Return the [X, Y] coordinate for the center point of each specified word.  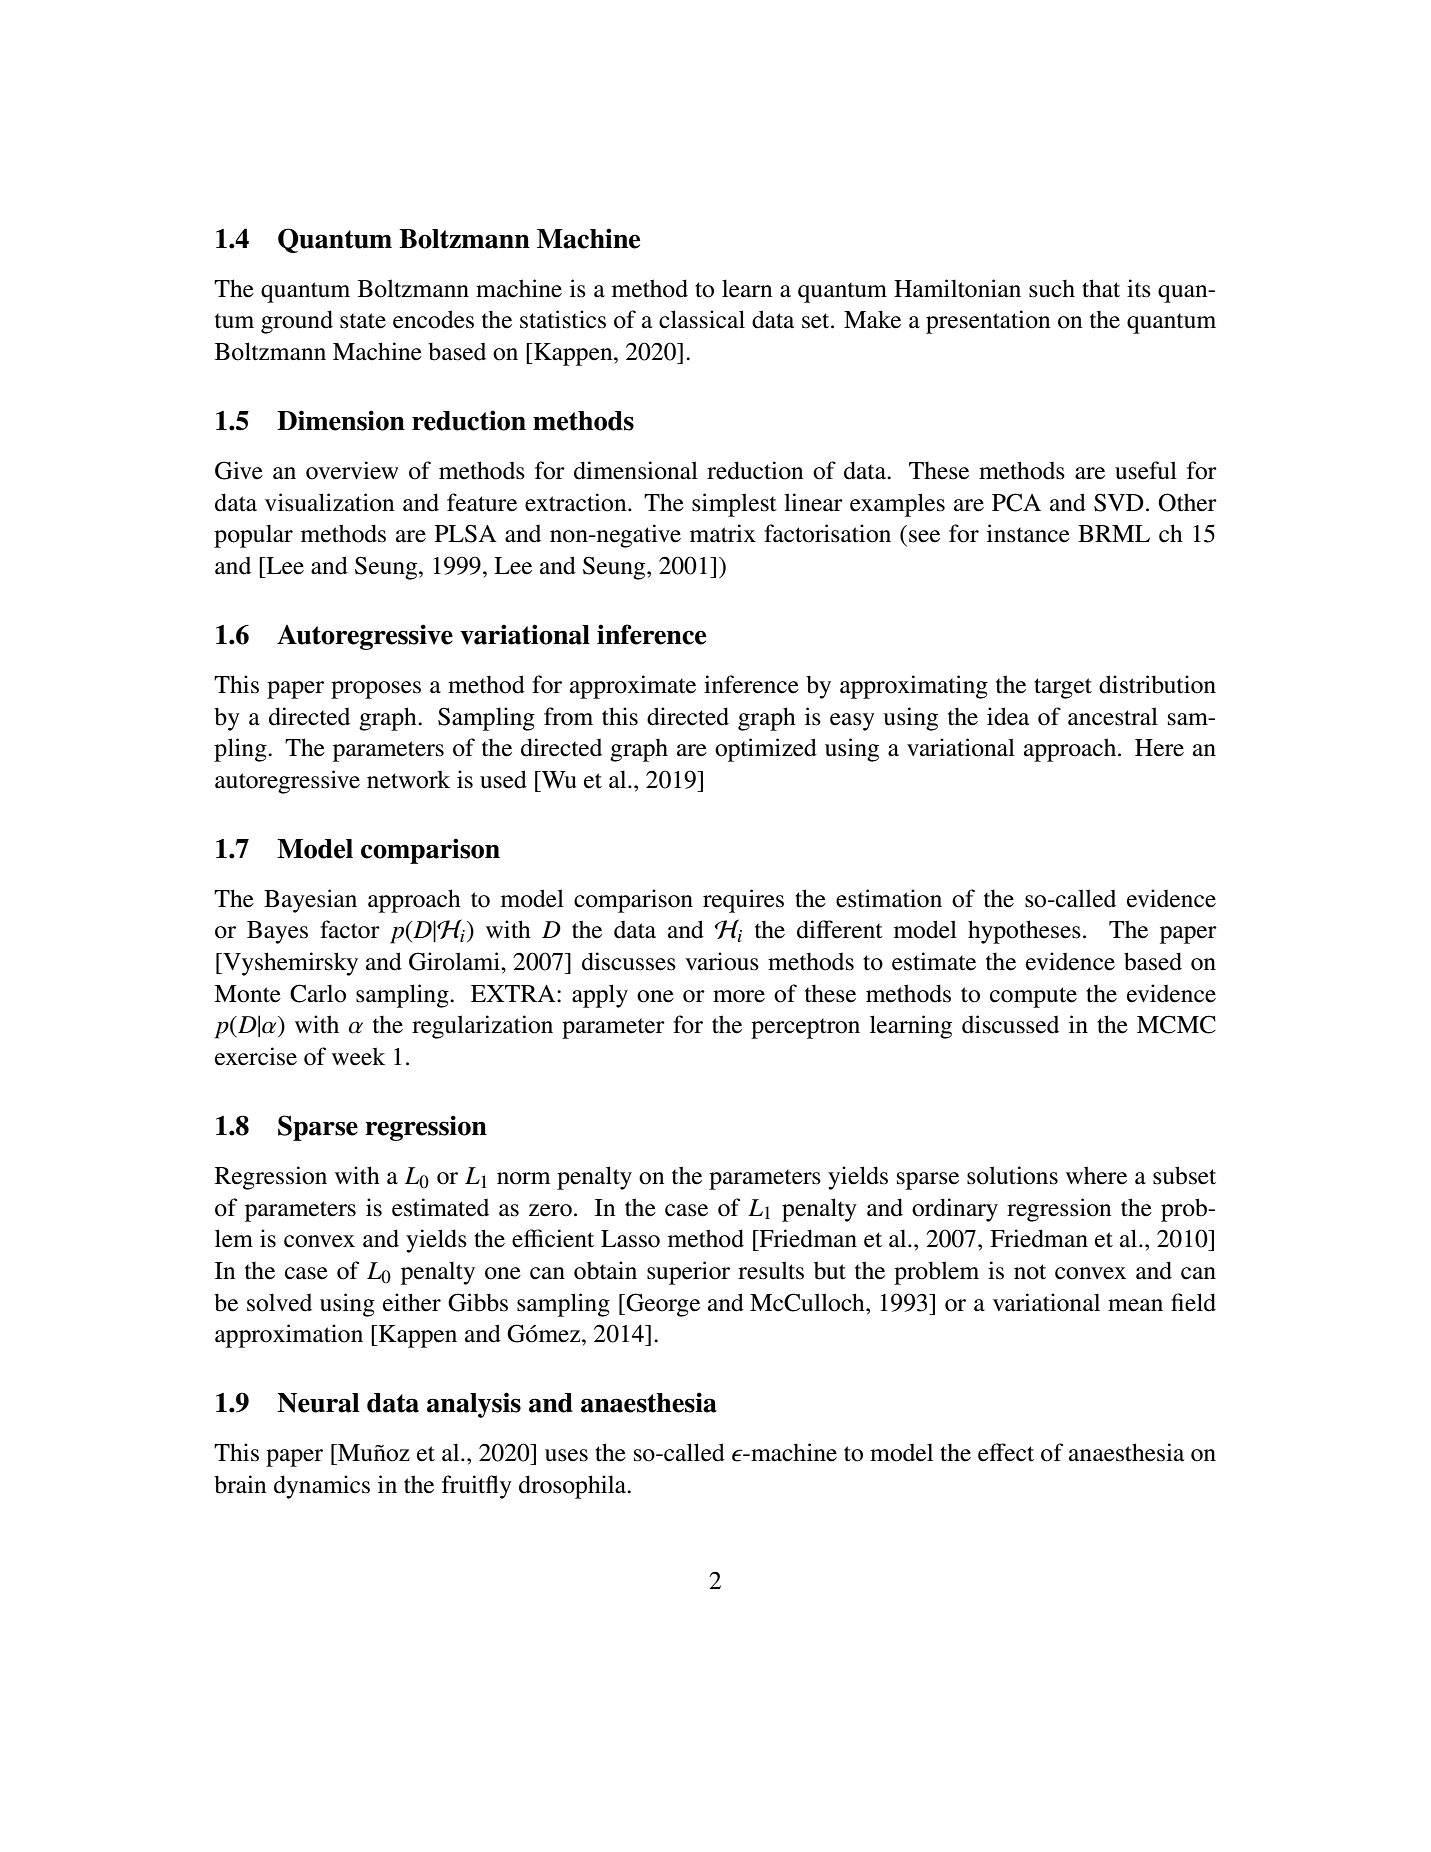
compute [1033, 997]
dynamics [322, 1487]
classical [702, 319]
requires [743, 901]
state [363, 321]
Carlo [318, 993]
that [1101, 288]
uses [566, 1455]
